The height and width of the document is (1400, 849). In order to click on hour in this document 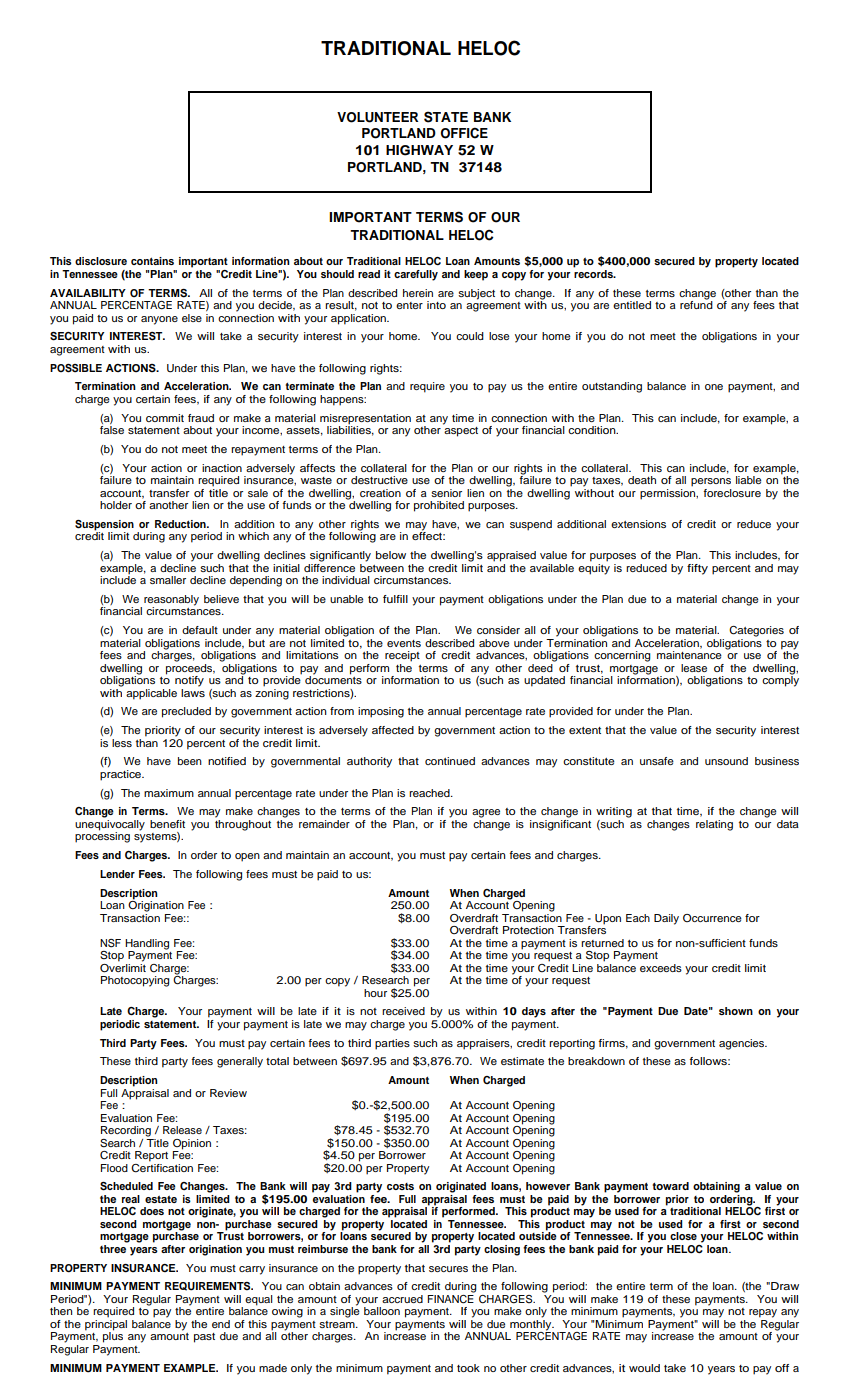, I will do `click(375, 993)`.
